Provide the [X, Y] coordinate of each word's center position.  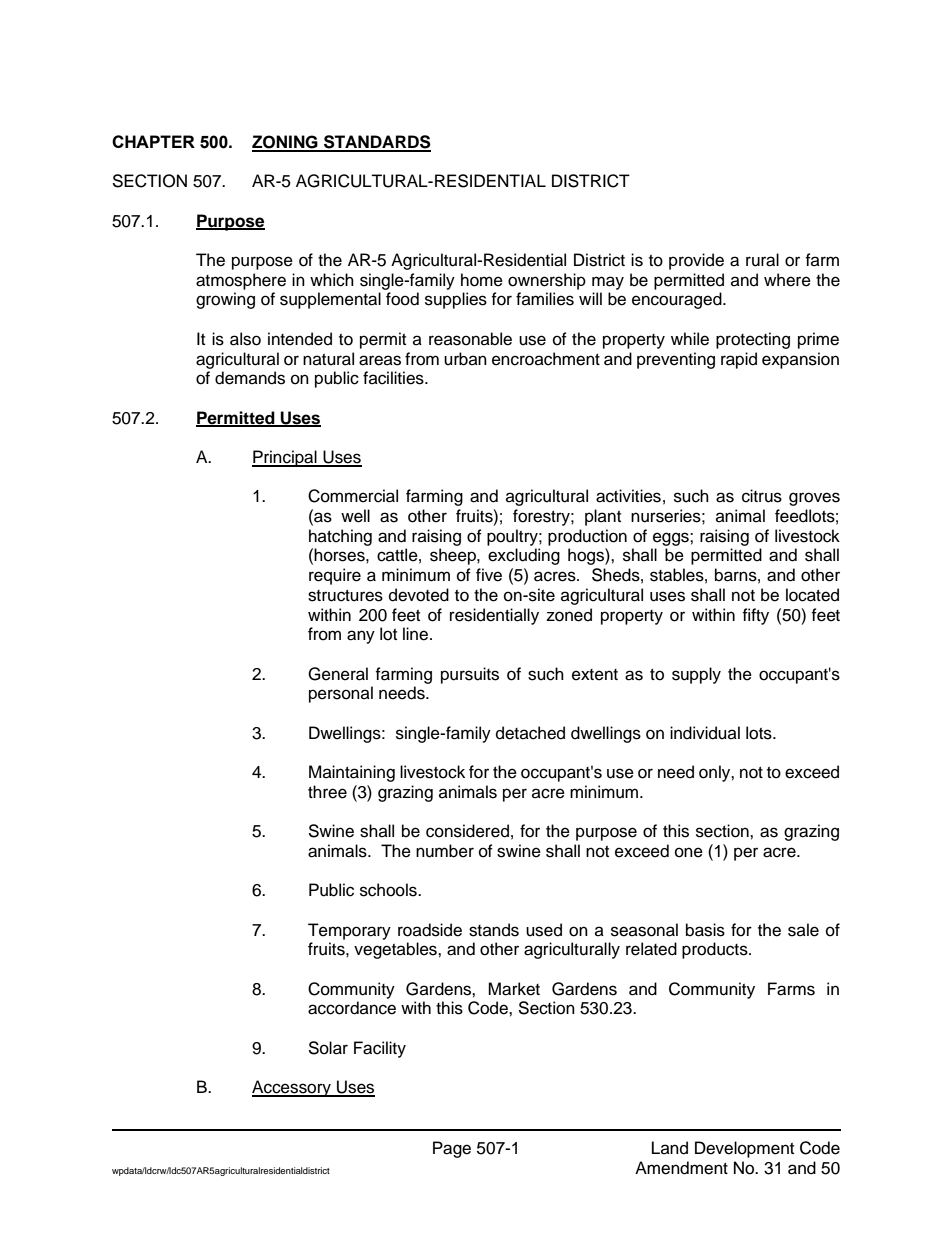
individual [705, 733]
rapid [739, 360]
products [716, 950]
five [489, 575]
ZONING [286, 143]
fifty [755, 616]
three [327, 792]
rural [762, 260]
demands [250, 378]
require [335, 576]
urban [465, 359]
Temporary [349, 931]
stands [494, 930]
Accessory [292, 1088]
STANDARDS [376, 143]
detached [530, 733]
